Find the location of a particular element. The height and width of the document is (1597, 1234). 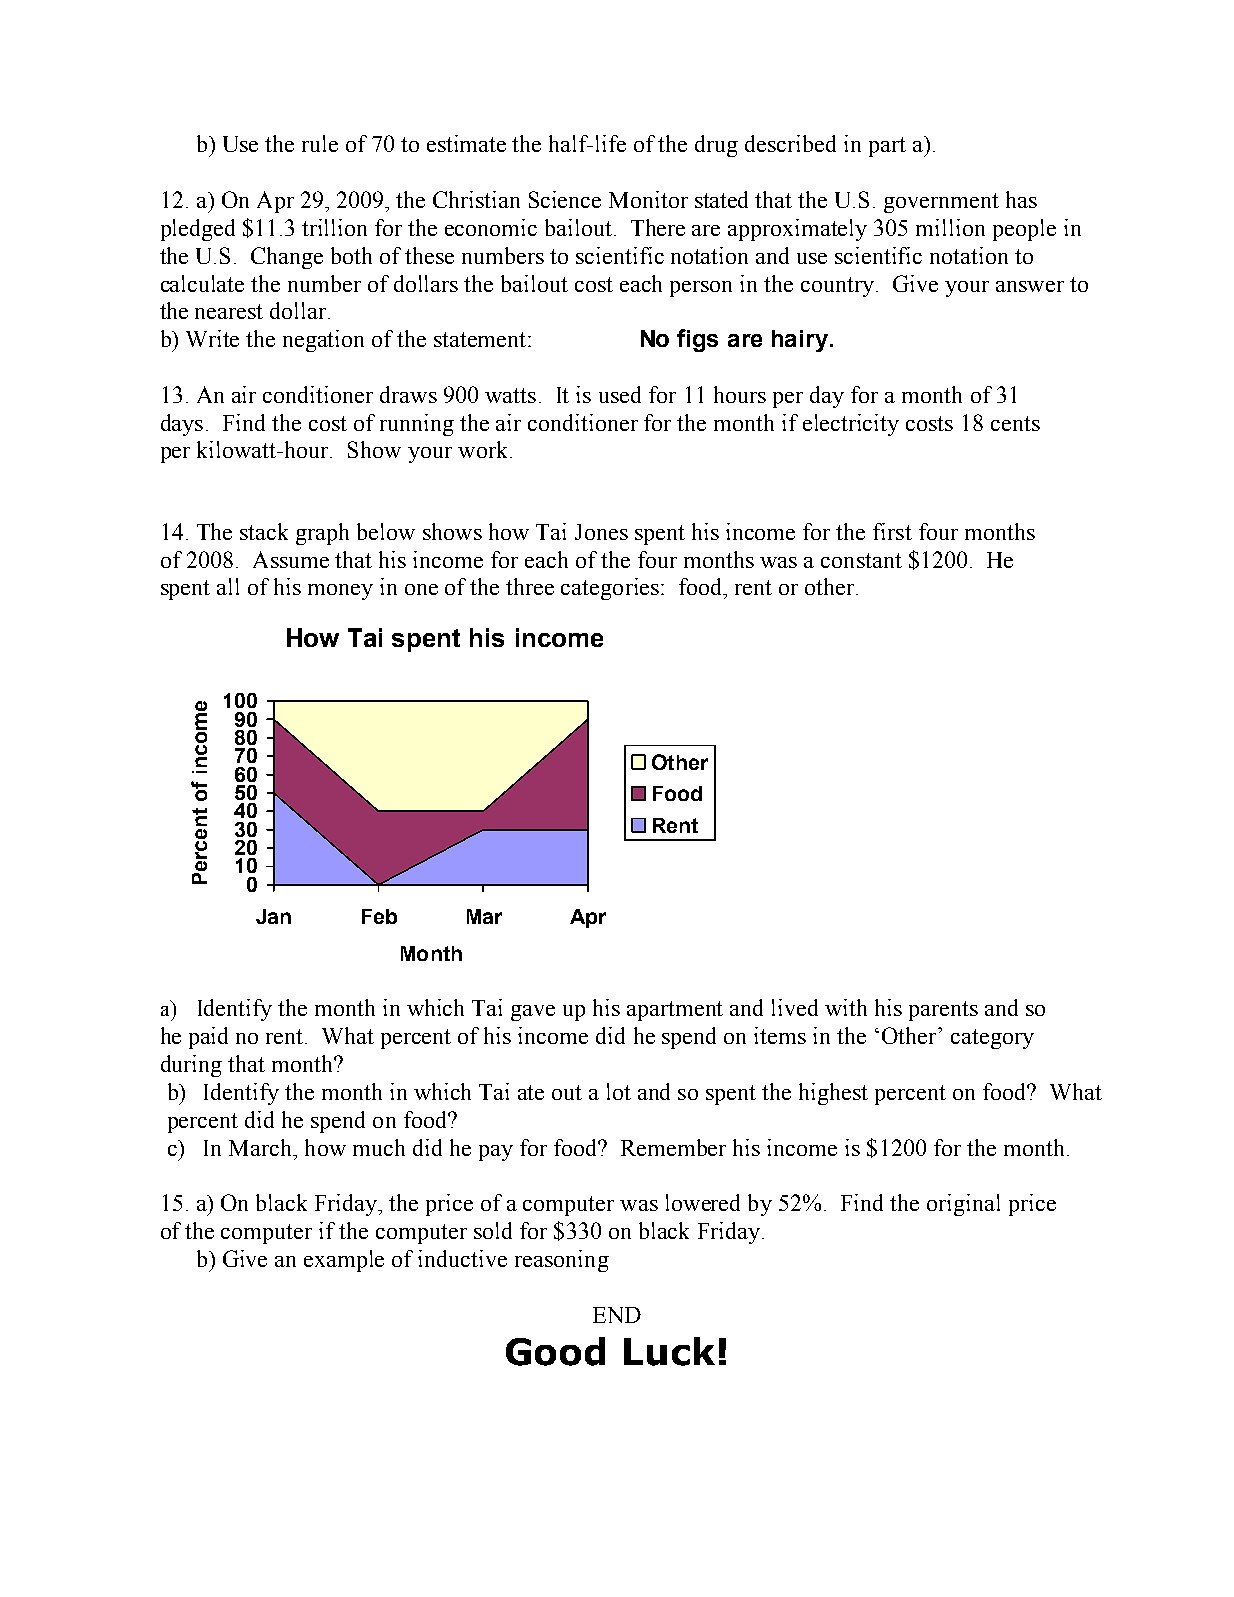

rule is located at coordinates (320, 143).
